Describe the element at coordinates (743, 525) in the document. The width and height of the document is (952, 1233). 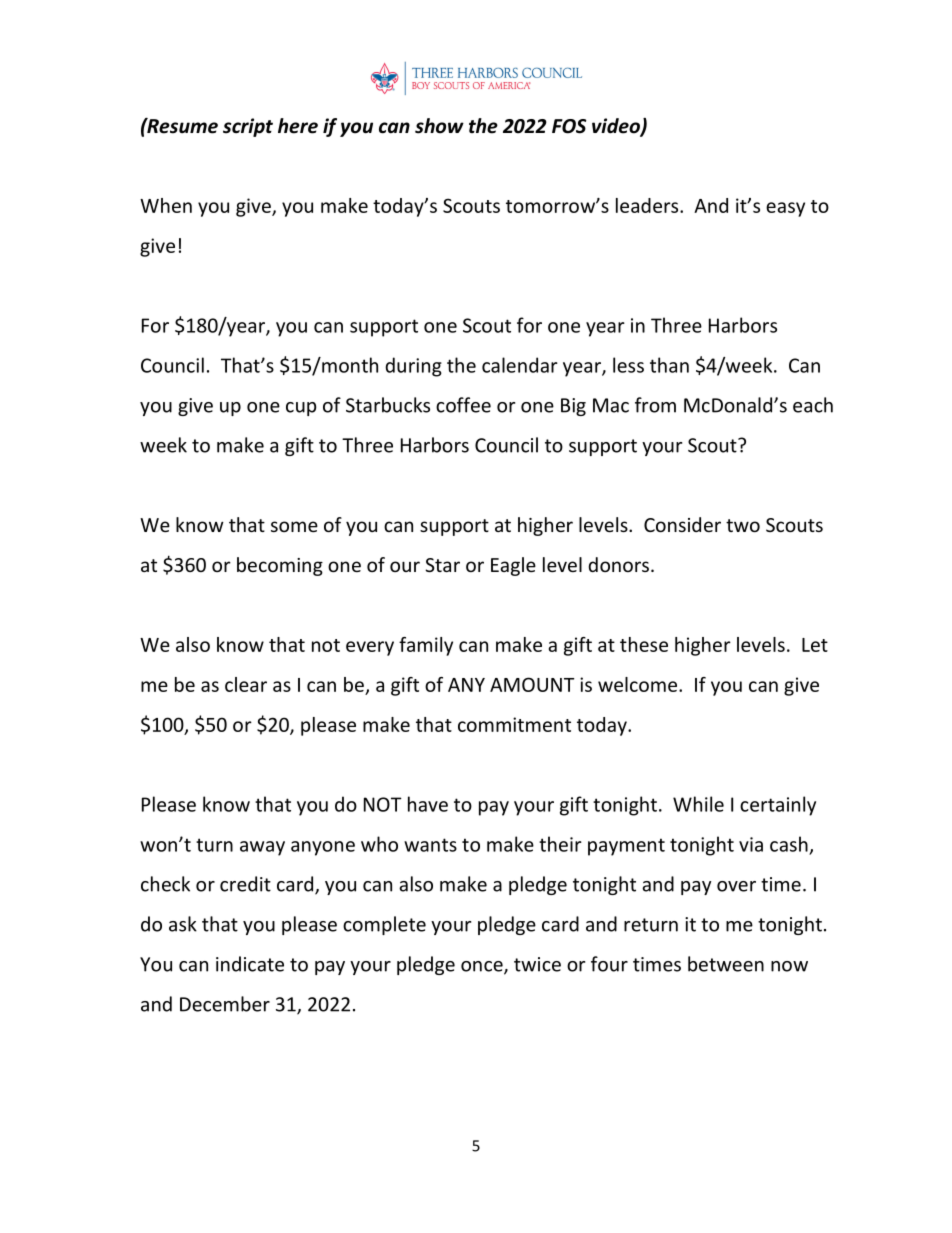
I see `two` at that location.
